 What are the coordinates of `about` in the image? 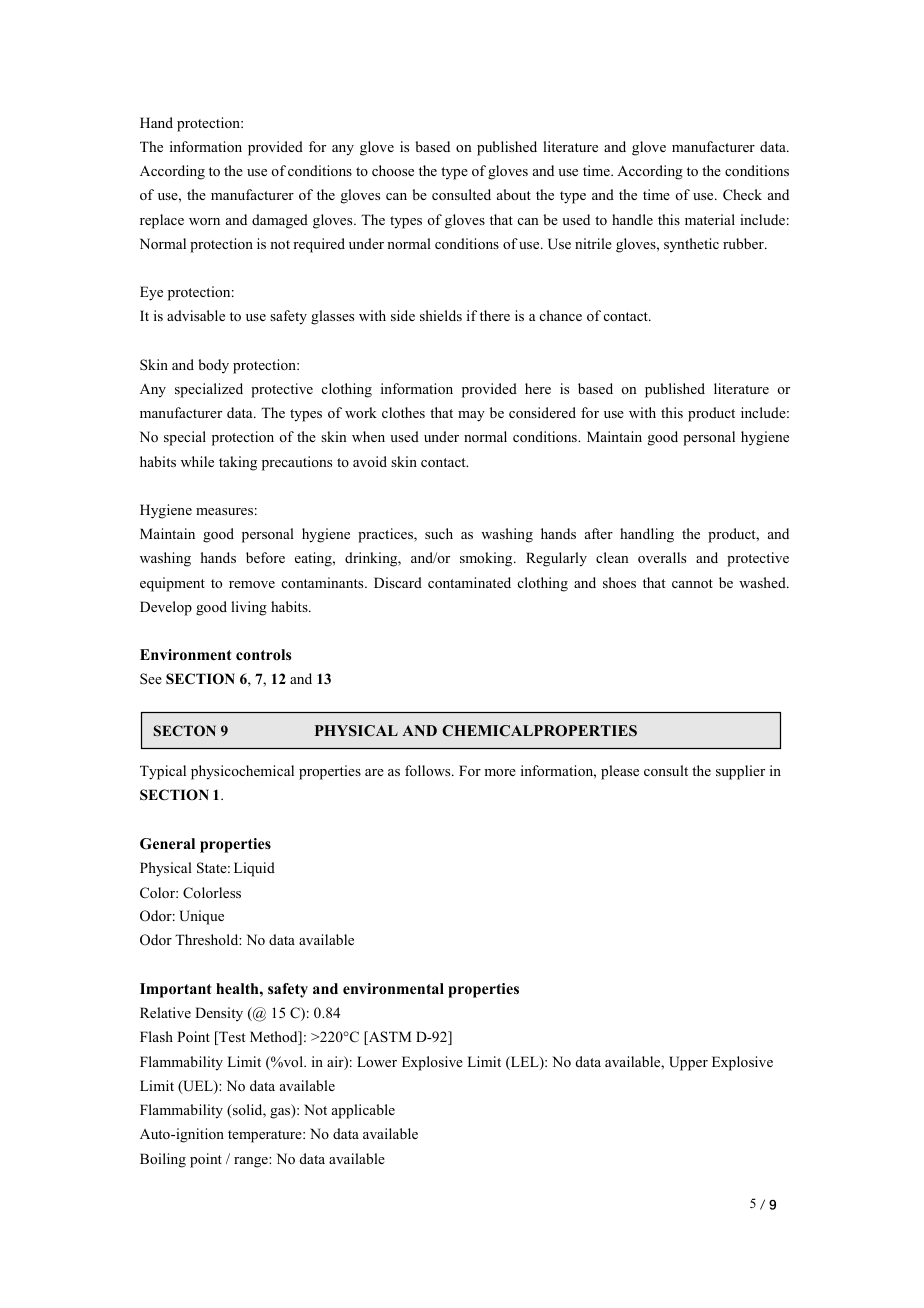 It's located at (514, 194).
